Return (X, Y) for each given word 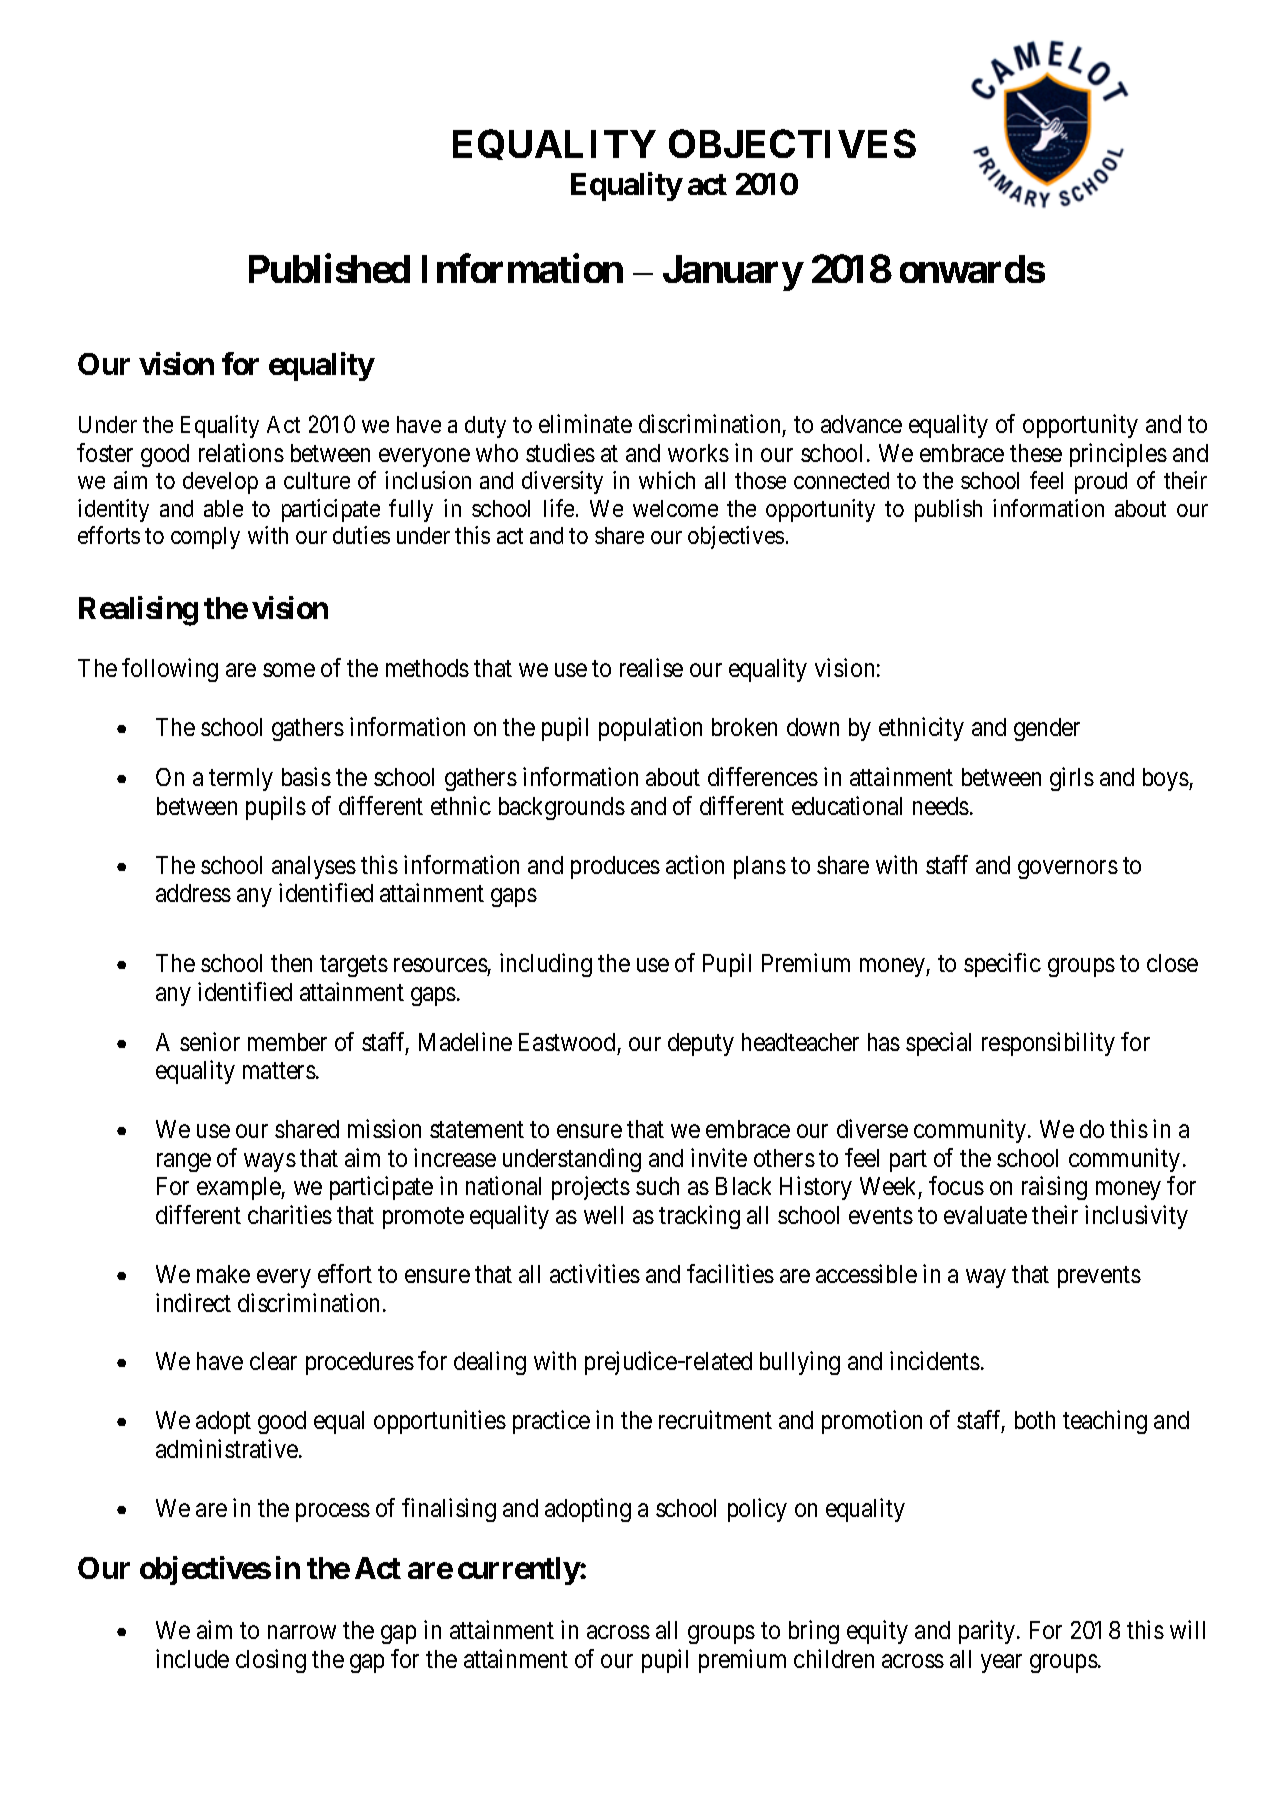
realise (651, 667)
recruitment (715, 1419)
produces (615, 867)
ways (270, 1163)
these (1036, 453)
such (657, 1186)
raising (1054, 1188)
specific (1002, 965)
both (1035, 1420)
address (193, 893)
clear (273, 1361)
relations (241, 452)
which (667, 480)
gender (1047, 729)
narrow (302, 1632)
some (289, 670)
